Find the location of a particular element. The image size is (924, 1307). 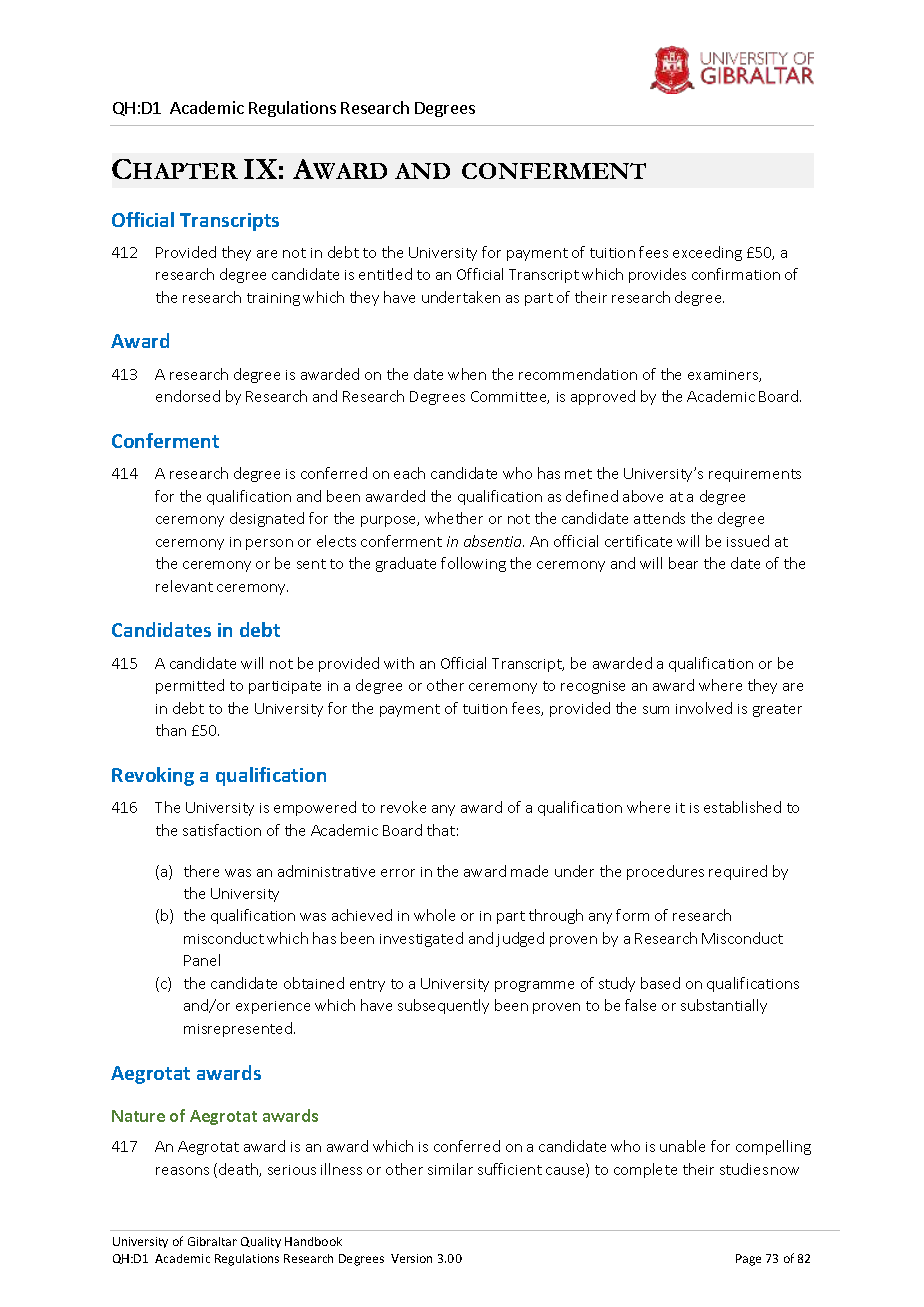

there is located at coordinates (201, 871).
